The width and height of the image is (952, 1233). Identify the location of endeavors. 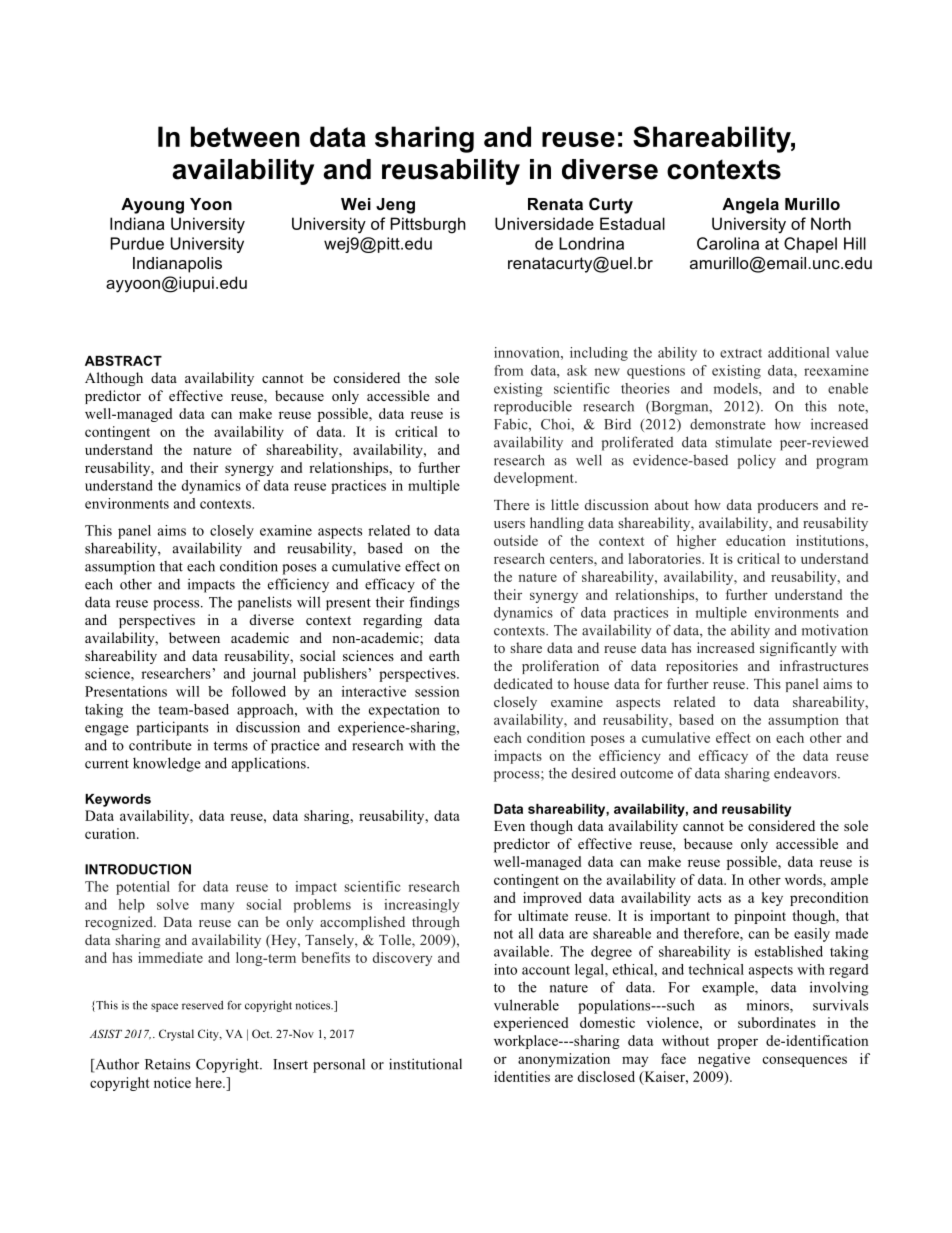
(806, 773).
